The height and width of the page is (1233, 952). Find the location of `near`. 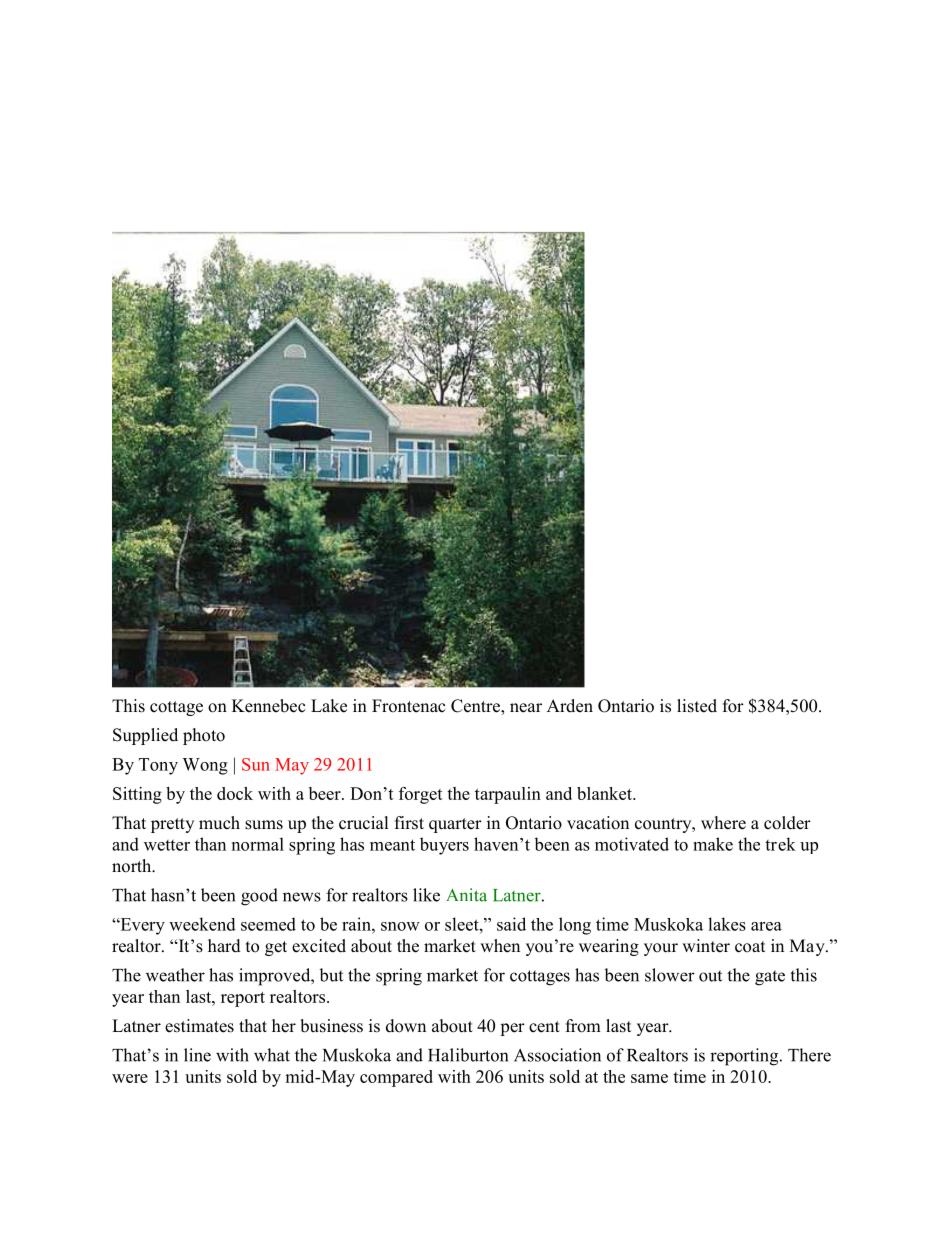

near is located at coordinates (526, 708).
